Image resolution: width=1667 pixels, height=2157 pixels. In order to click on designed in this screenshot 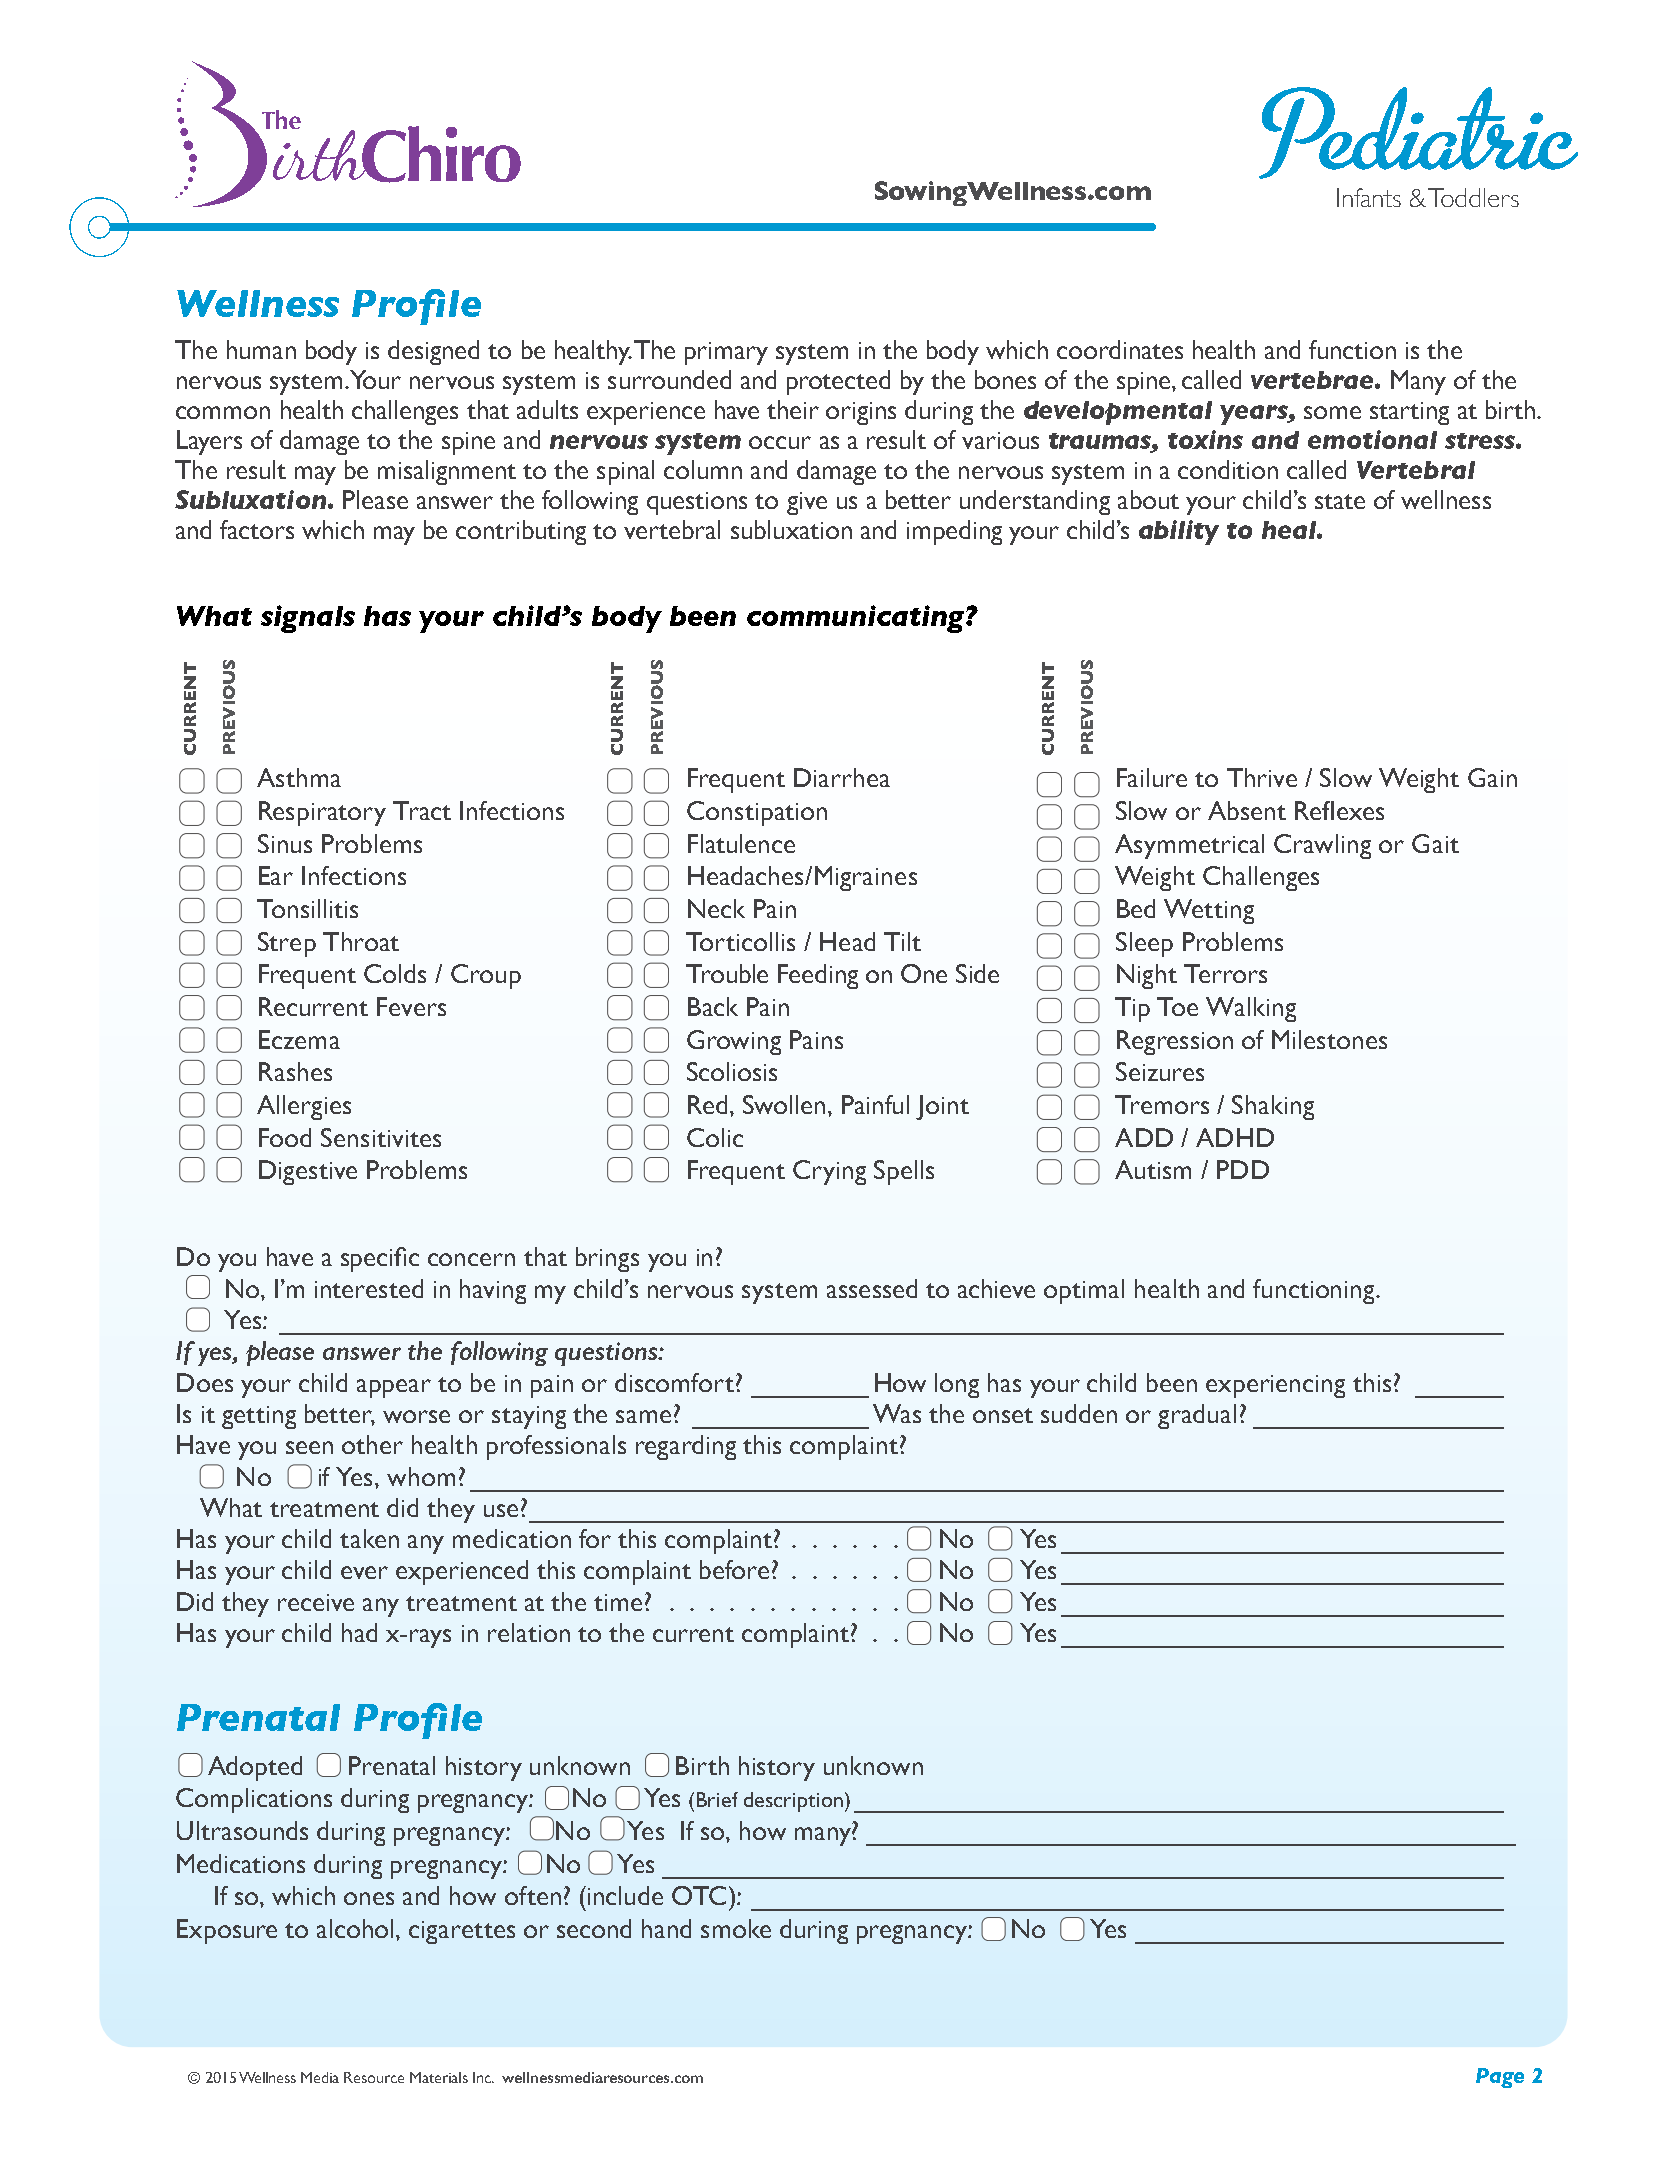, I will do `click(433, 352)`.
